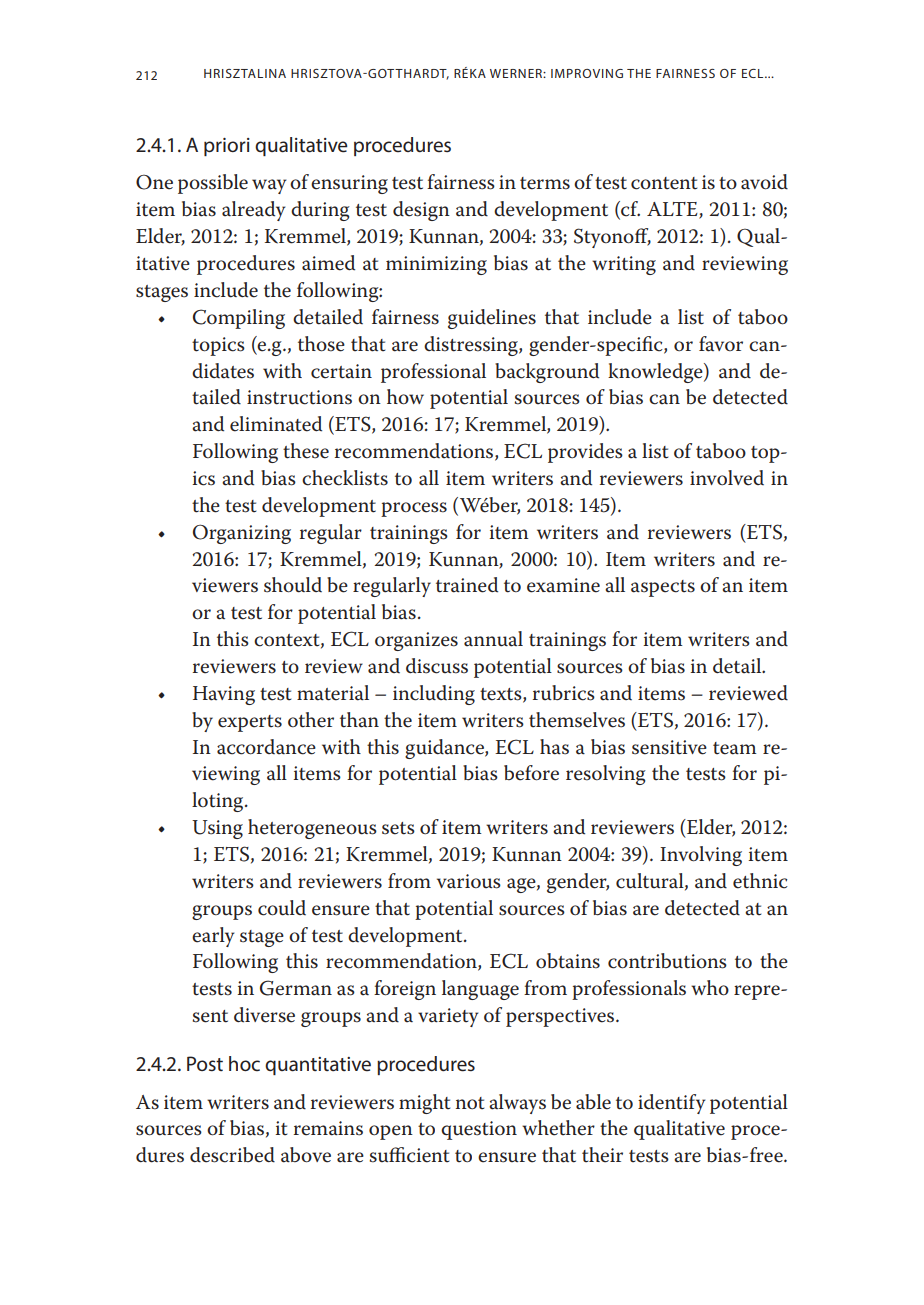  Describe the element at coordinates (663, 588) in the screenshot. I see `aspects` at that location.
